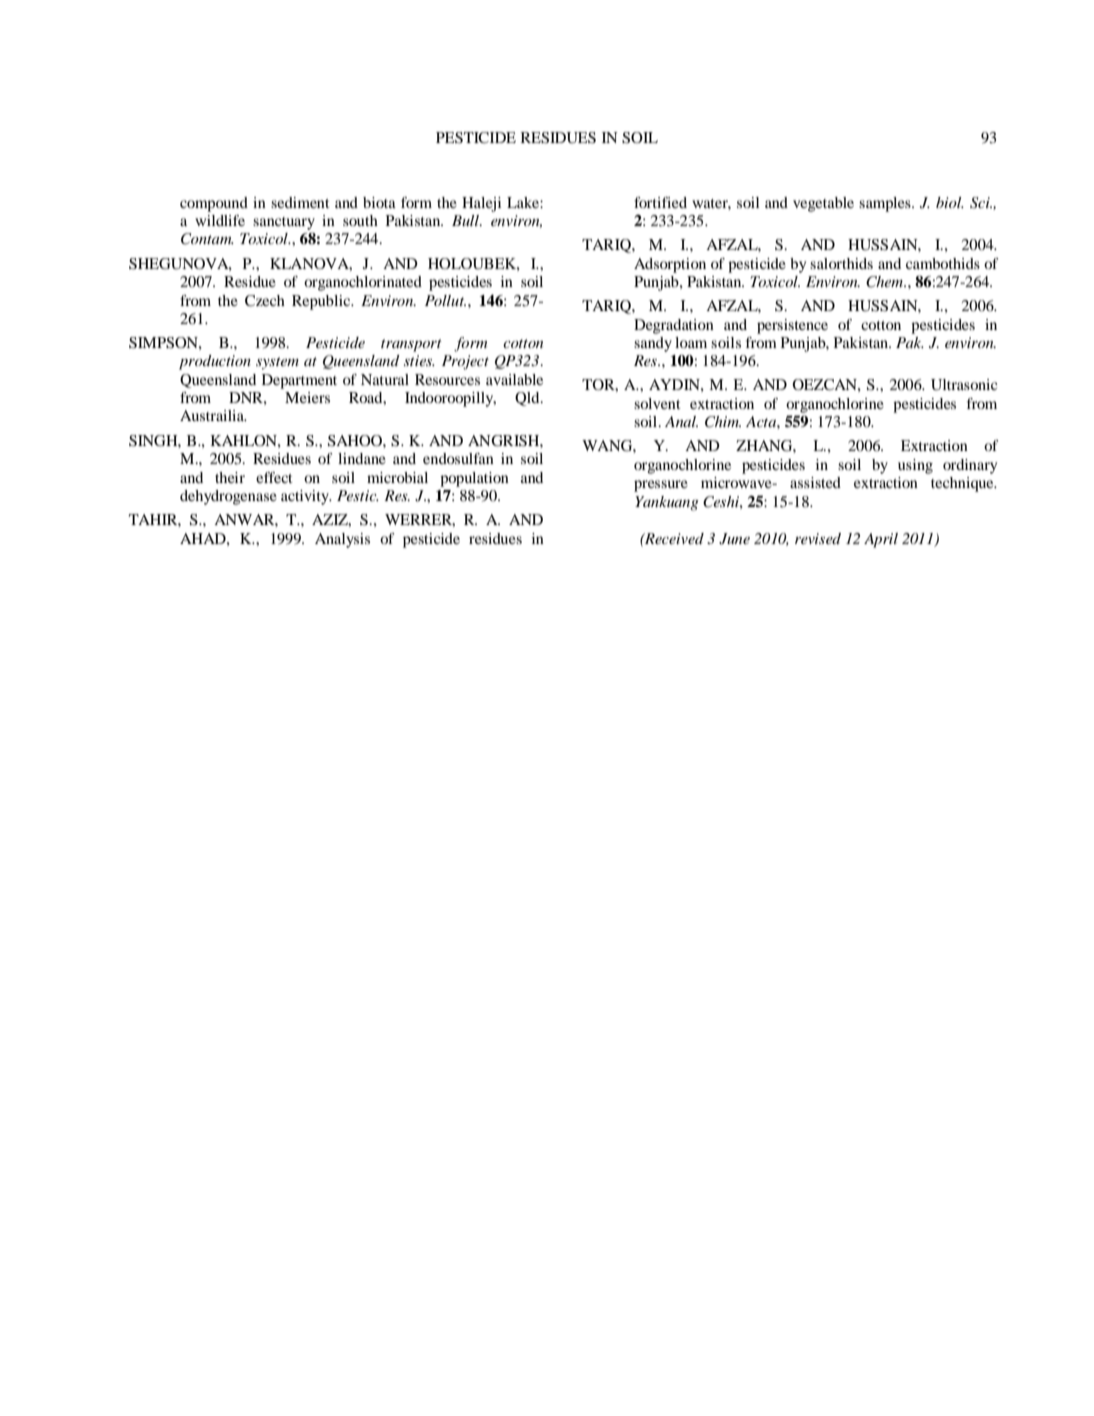 This image has width=1094, height=1416. Describe the element at coordinates (886, 204) in the image. I see `samples` at that location.
